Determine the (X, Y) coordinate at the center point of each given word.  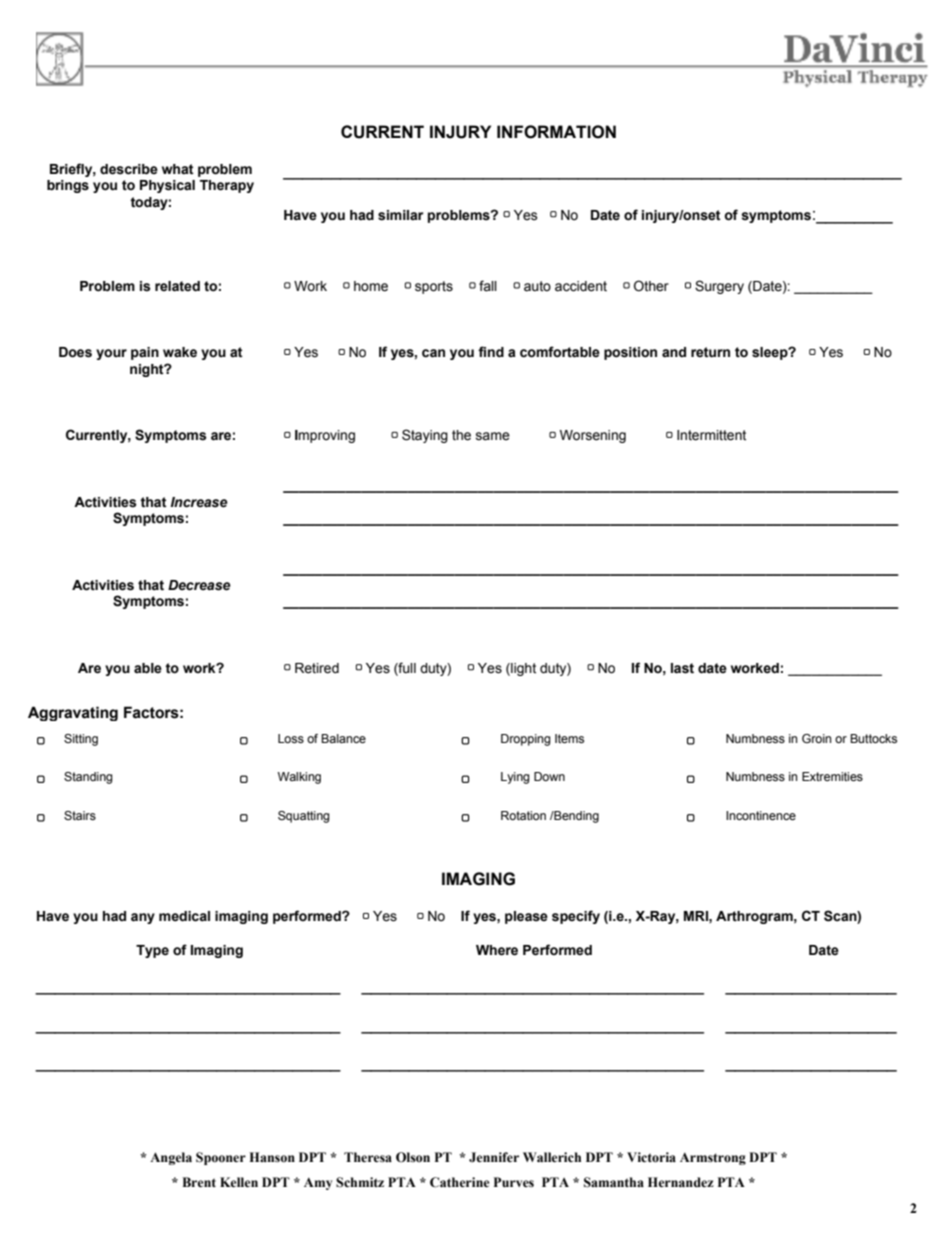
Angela (171, 1158)
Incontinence (761, 815)
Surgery (719, 287)
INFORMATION (556, 132)
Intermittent (711, 435)
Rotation (523, 815)
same (493, 436)
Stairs (80, 815)
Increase (199, 502)
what (178, 169)
